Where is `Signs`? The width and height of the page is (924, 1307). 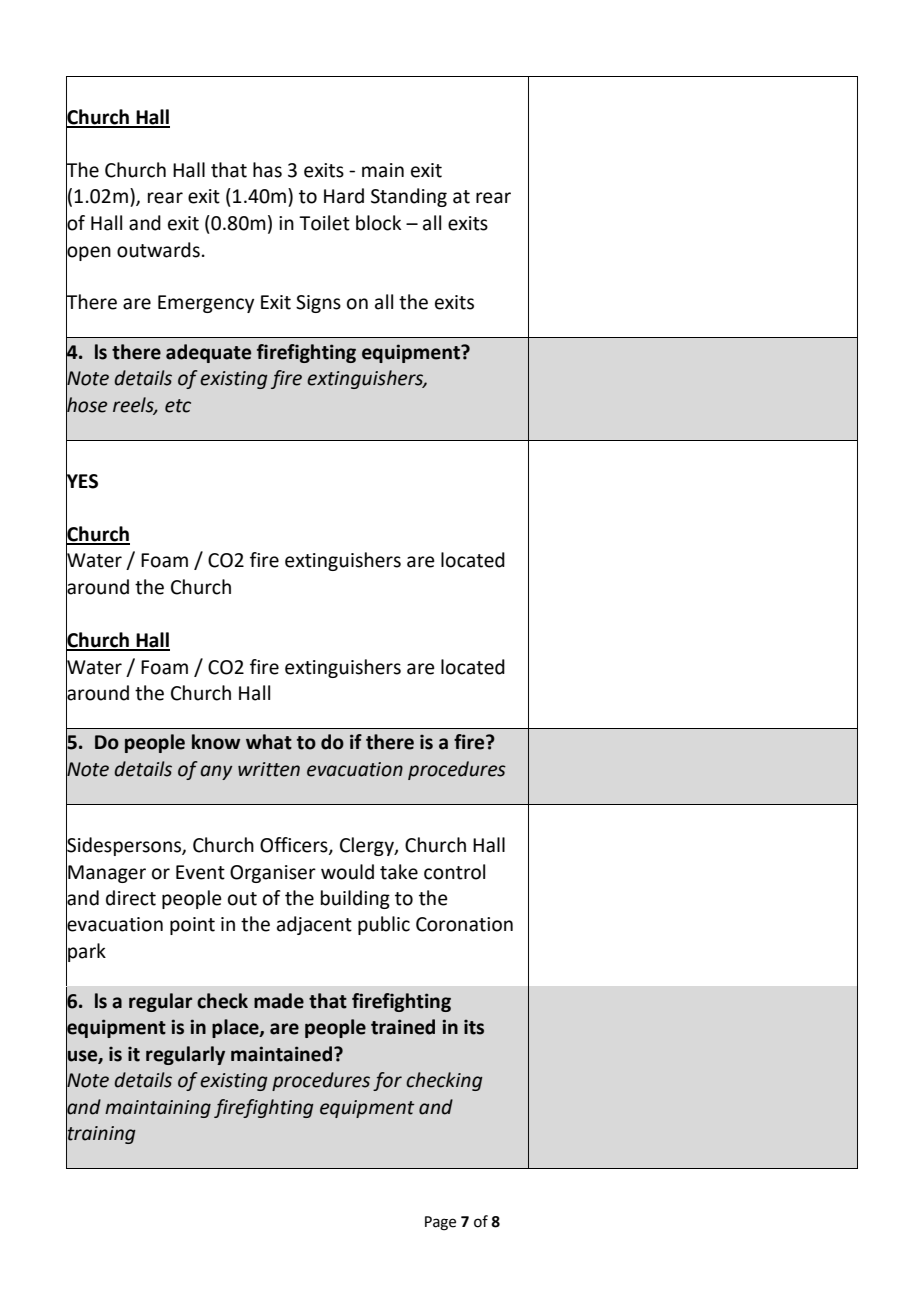 Signs is located at coordinates (318, 304).
